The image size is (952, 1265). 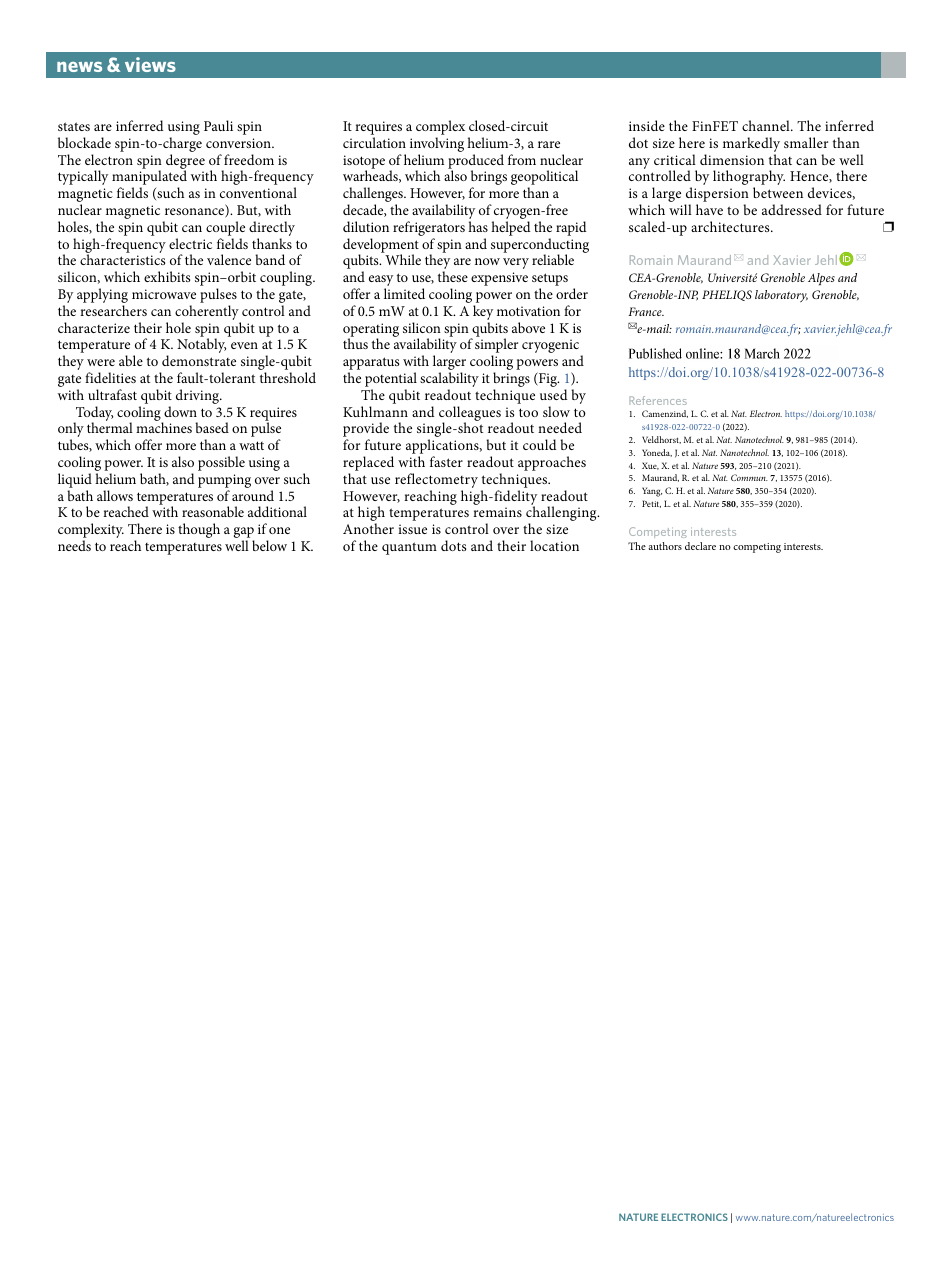 What do you see at coordinates (190, 243) in the screenshot?
I see `electric` at bounding box center [190, 243].
